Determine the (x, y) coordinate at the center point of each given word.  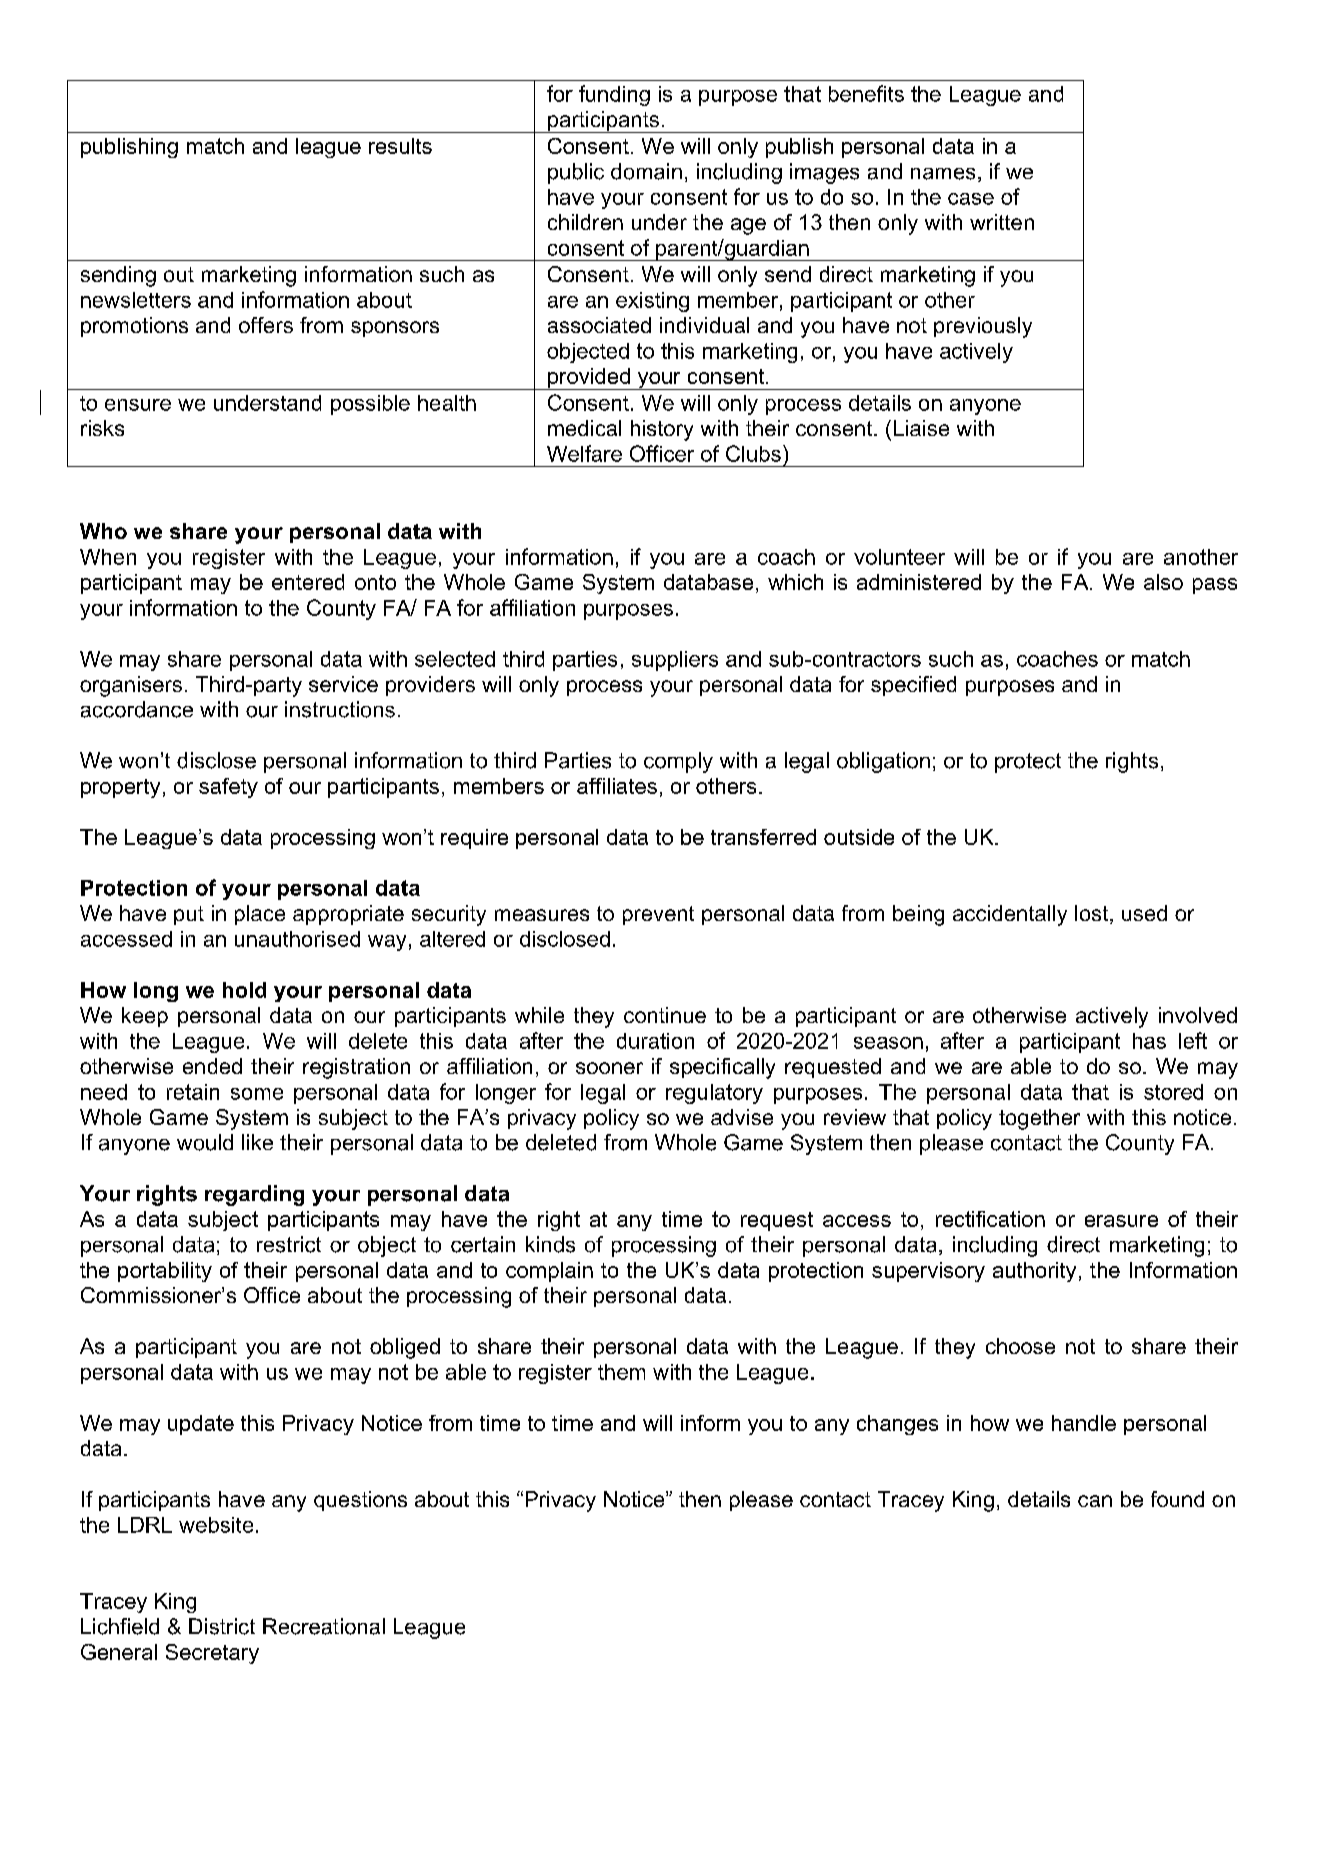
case (971, 199)
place (260, 915)
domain (646, 171)
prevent (658, 915)
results (400, 146)
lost (1093, 914)
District (222, 1626)
